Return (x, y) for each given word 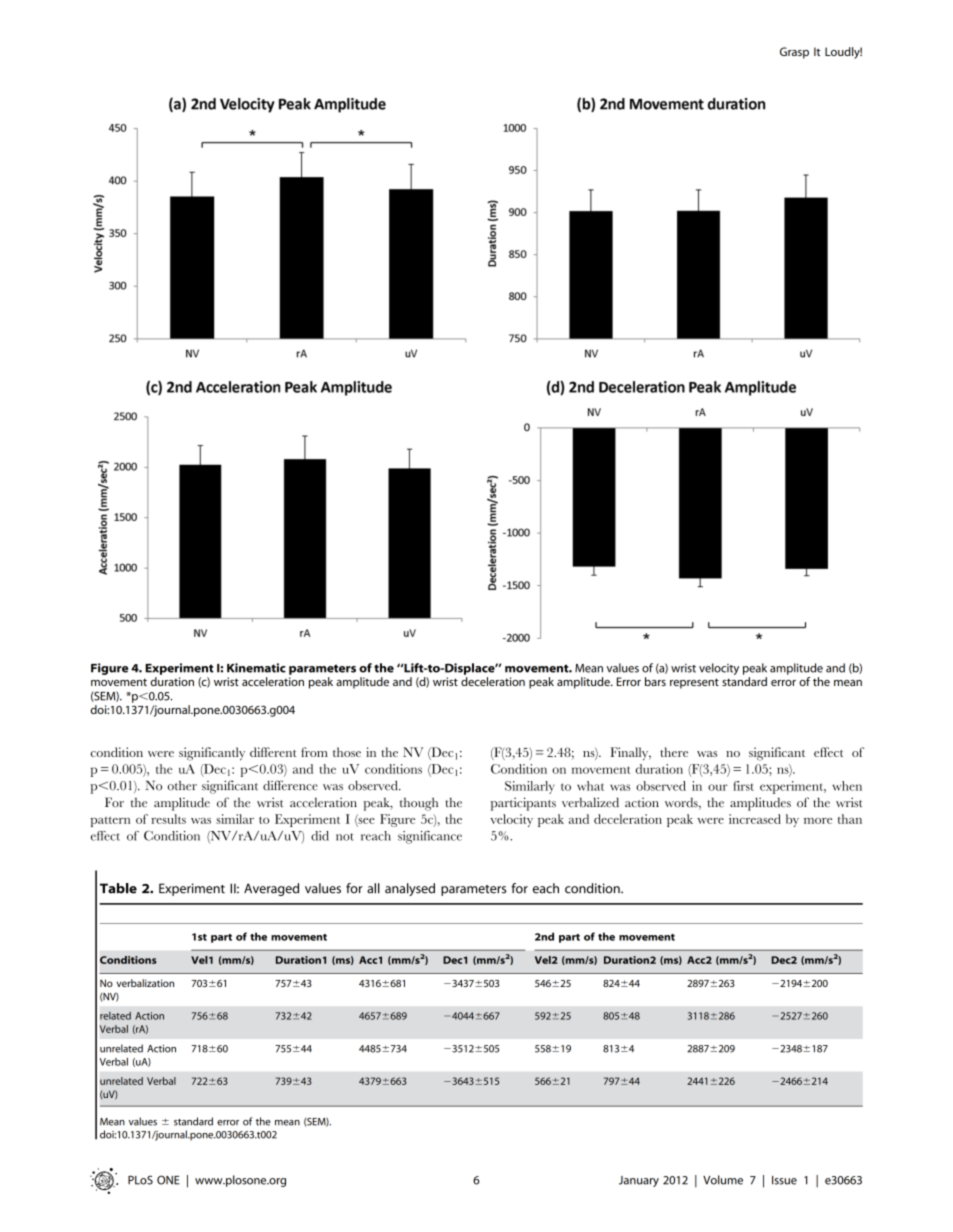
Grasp (794, 53)
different (273, 752)
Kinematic (256, 668)
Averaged (271, 889)
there (674, 752)
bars (655, 681)
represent (694, 683)
